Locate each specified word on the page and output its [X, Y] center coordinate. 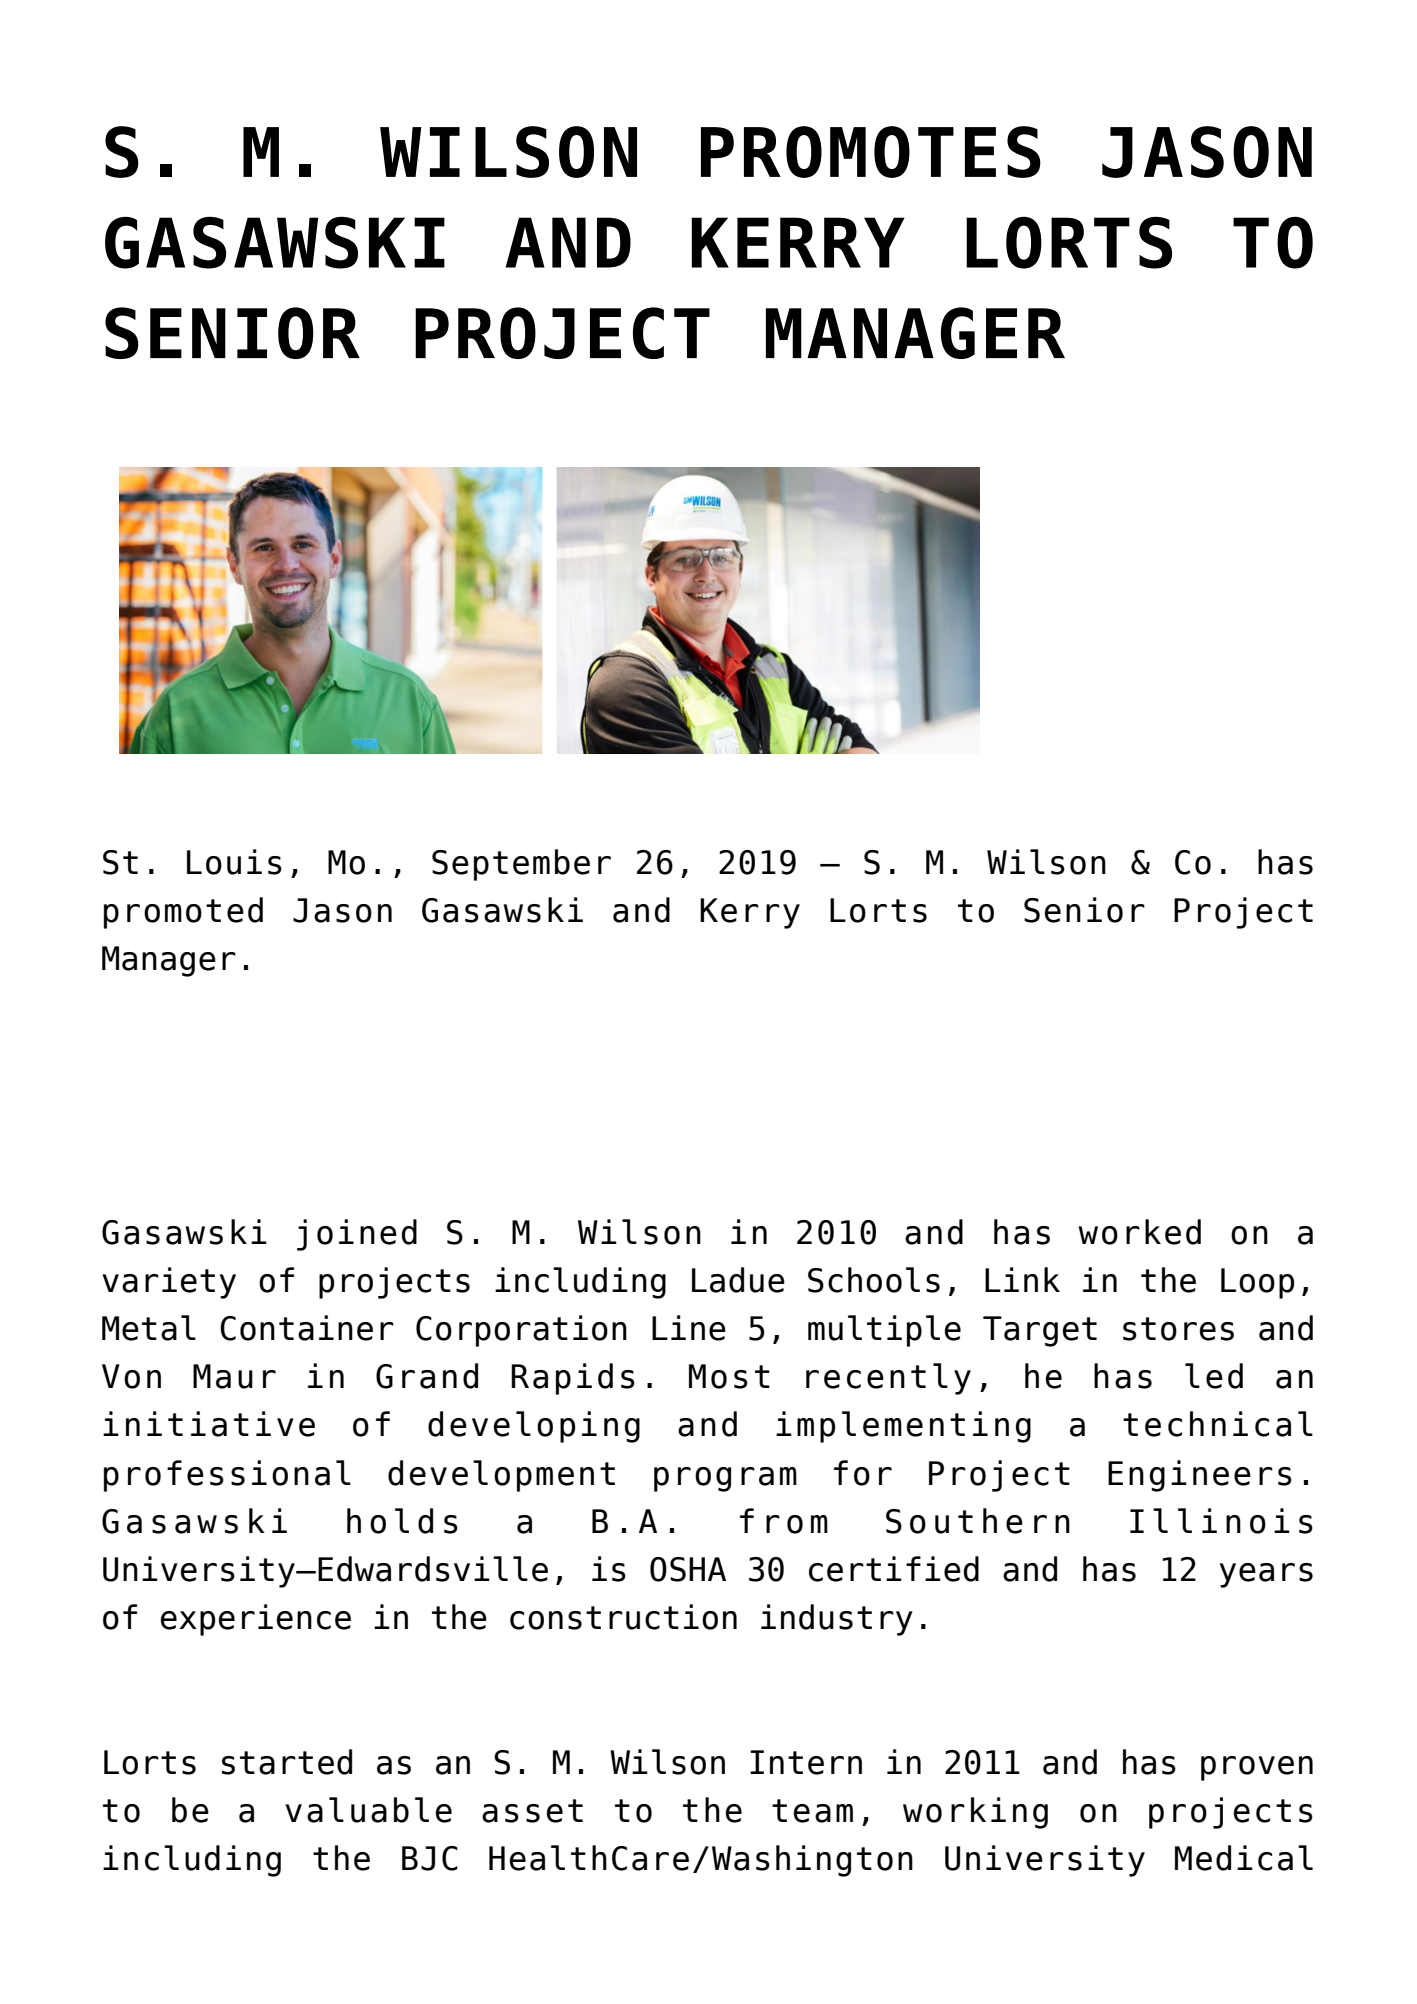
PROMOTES [871, 152]
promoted [183, 913]
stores [1178, 1329]
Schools [874, 1280]
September [521, 865]
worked [1139, 1232]
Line [689, 1328]
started [287, 1762]
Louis [234, 862]
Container [307, 1328]
